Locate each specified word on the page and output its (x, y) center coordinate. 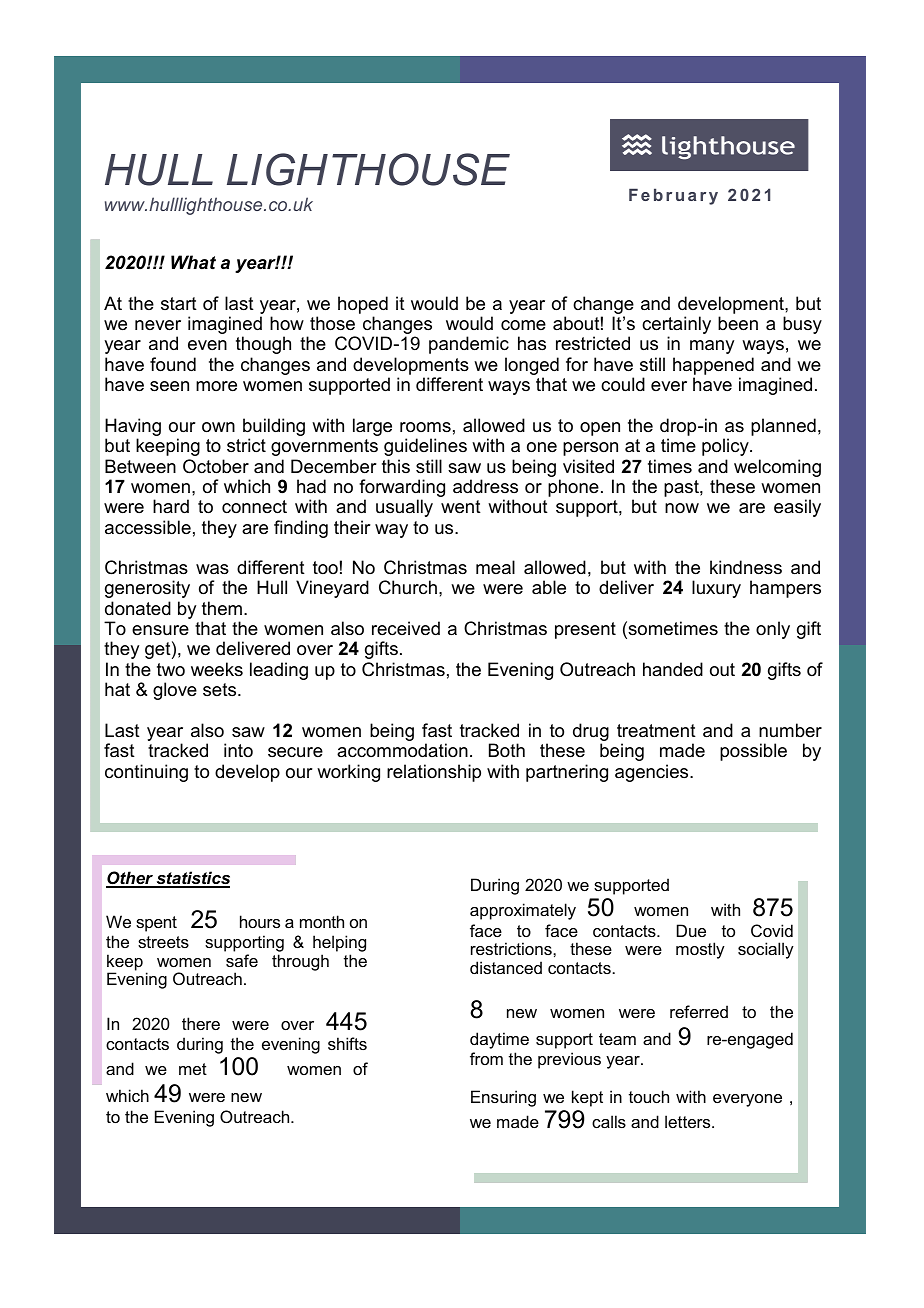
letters (689, 1121)
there (201, 1023)
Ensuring (503, 1098)
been (738, 323)
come (523, 325)
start (179, 303)
